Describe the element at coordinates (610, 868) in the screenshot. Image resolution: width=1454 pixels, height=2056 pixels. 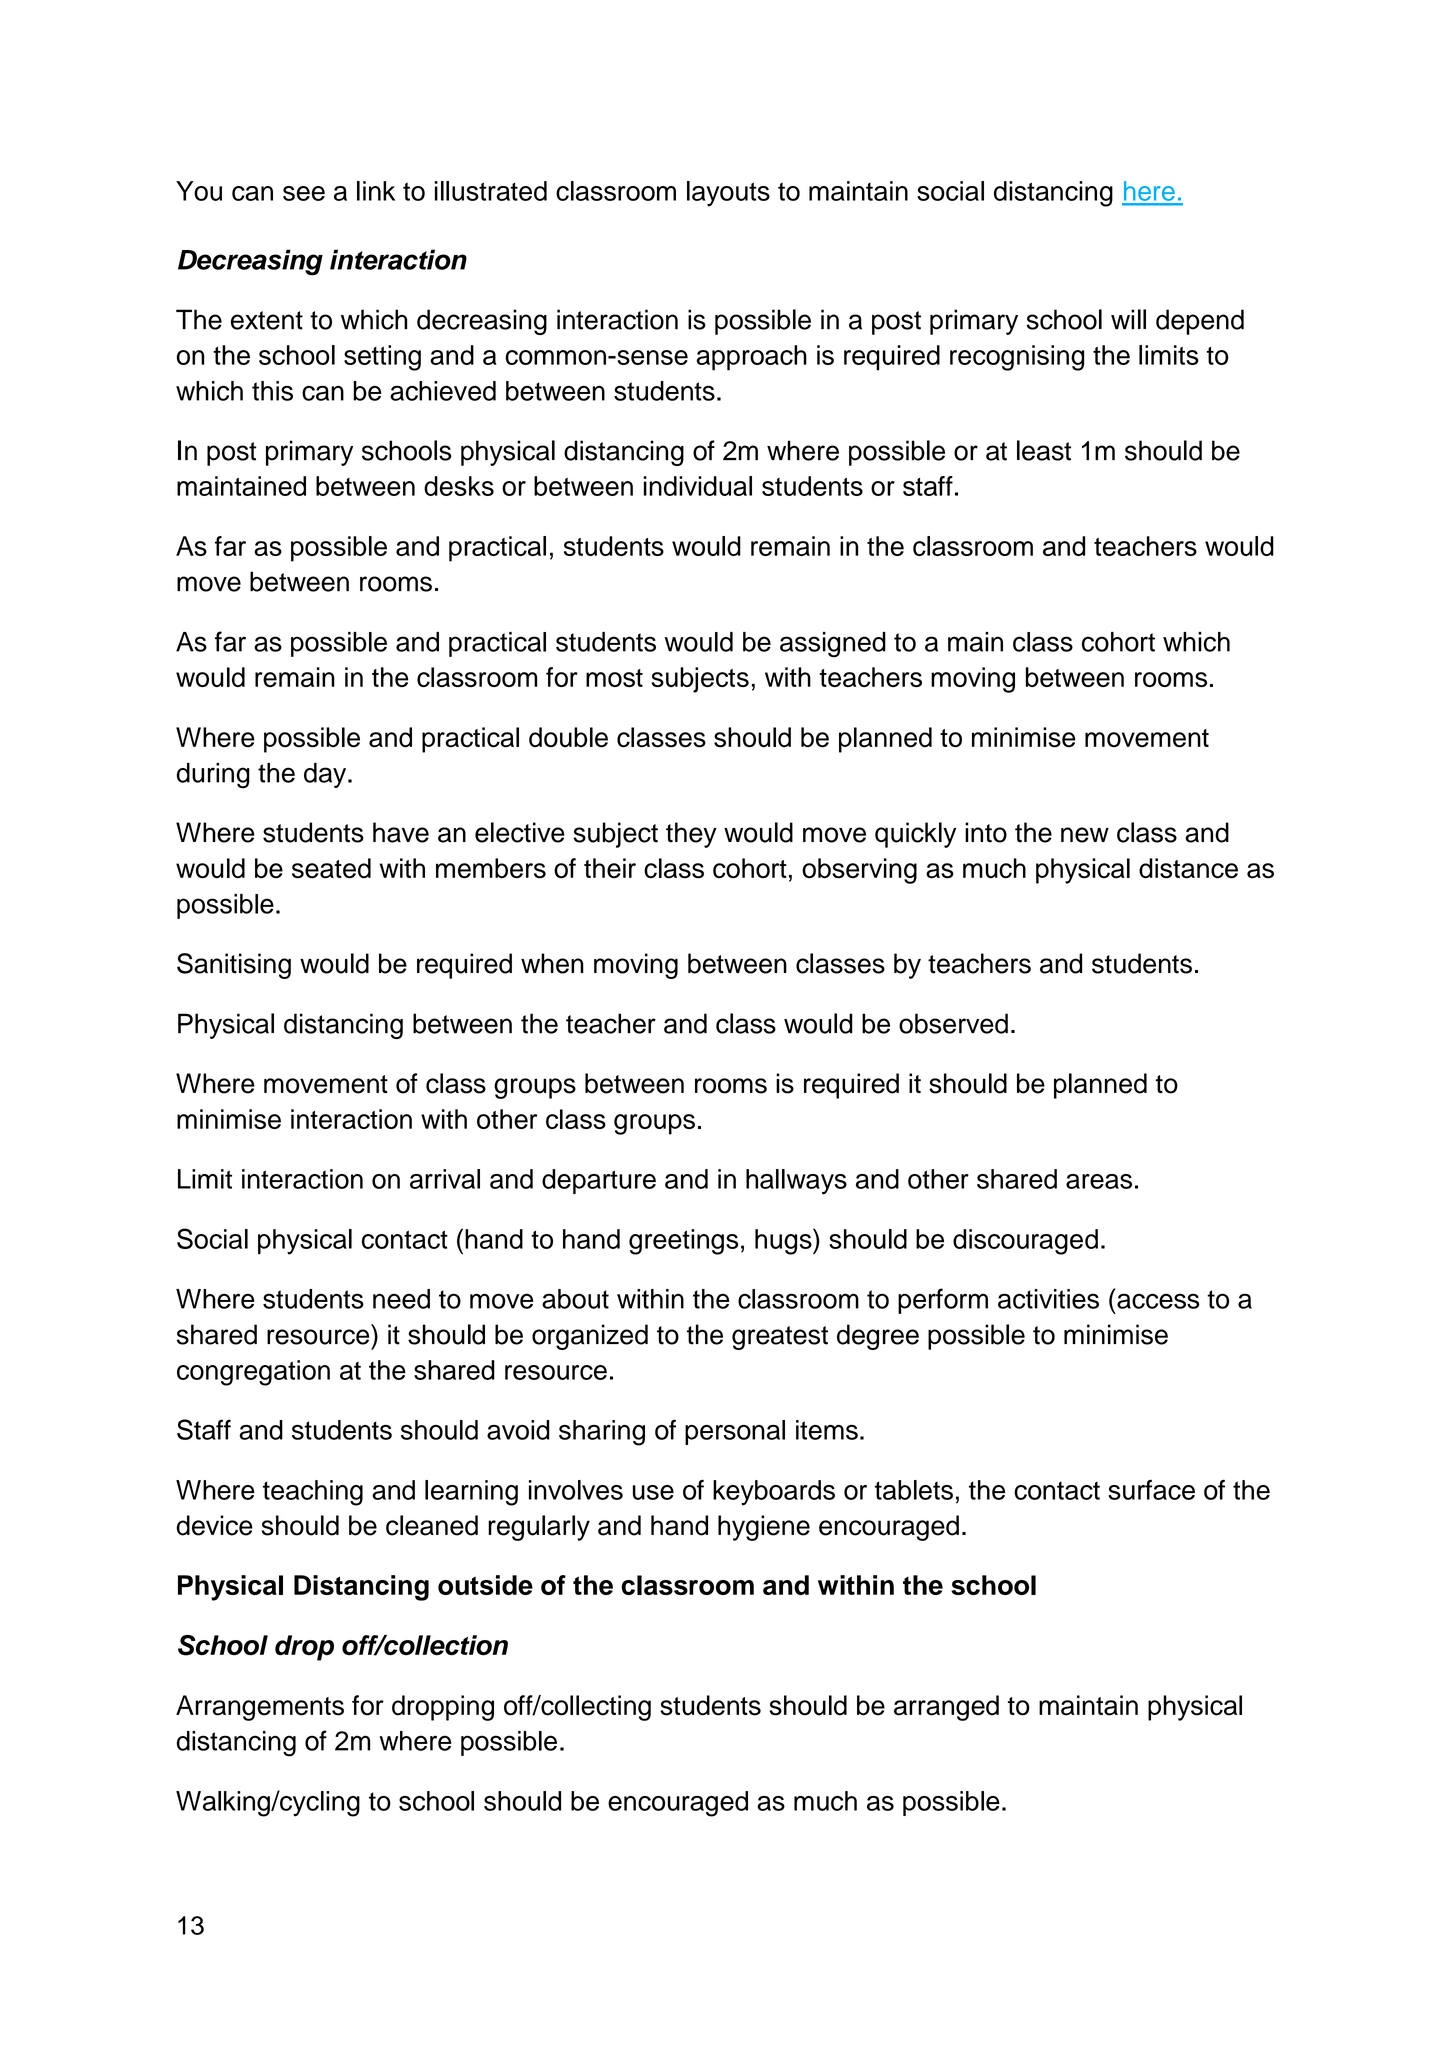
I see `their` at that location.
